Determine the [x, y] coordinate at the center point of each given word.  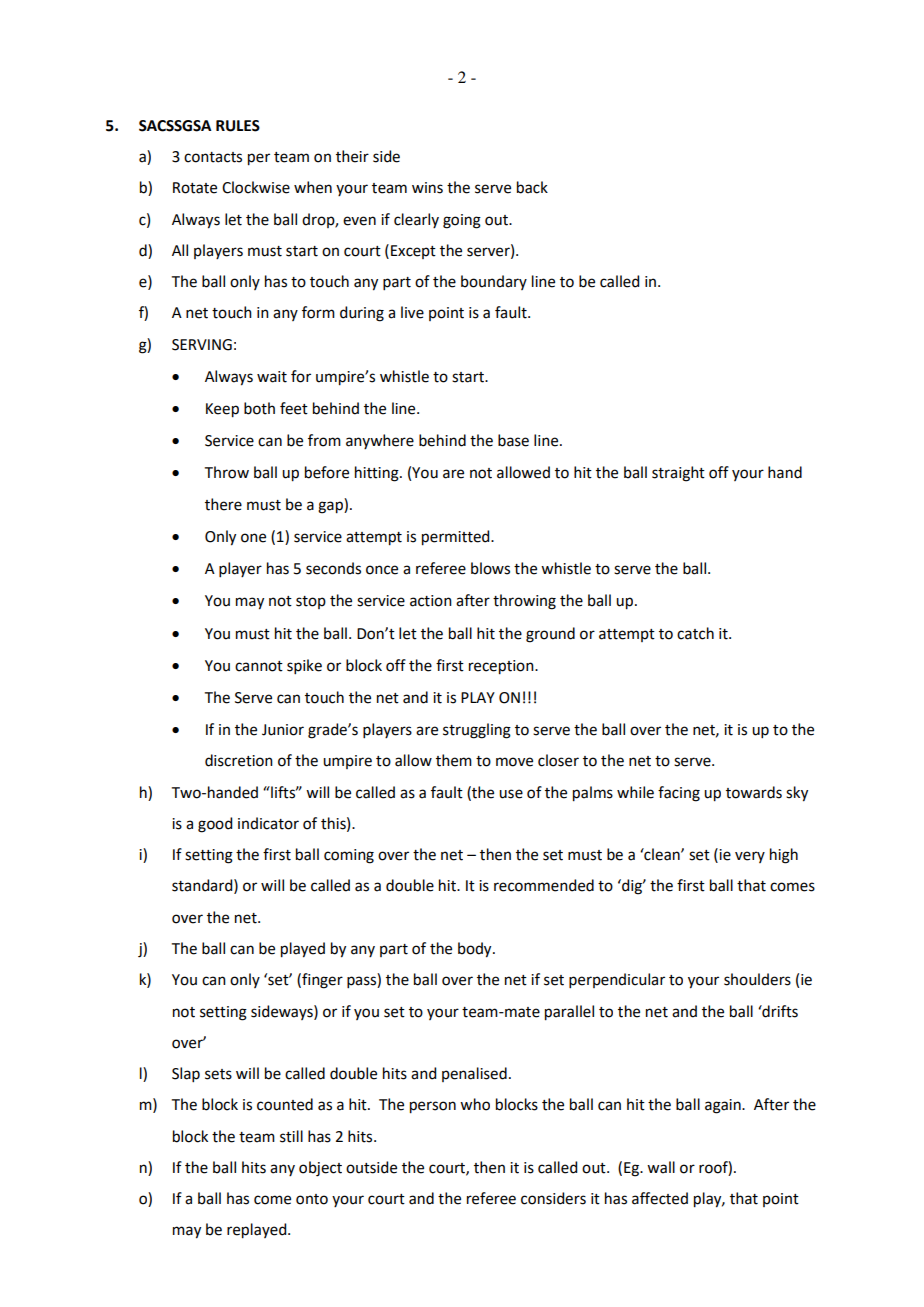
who [475, 1104]
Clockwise [256, 187]
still [291, 1136]
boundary [494, 282]
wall [661, 1167]
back [532, 187]
